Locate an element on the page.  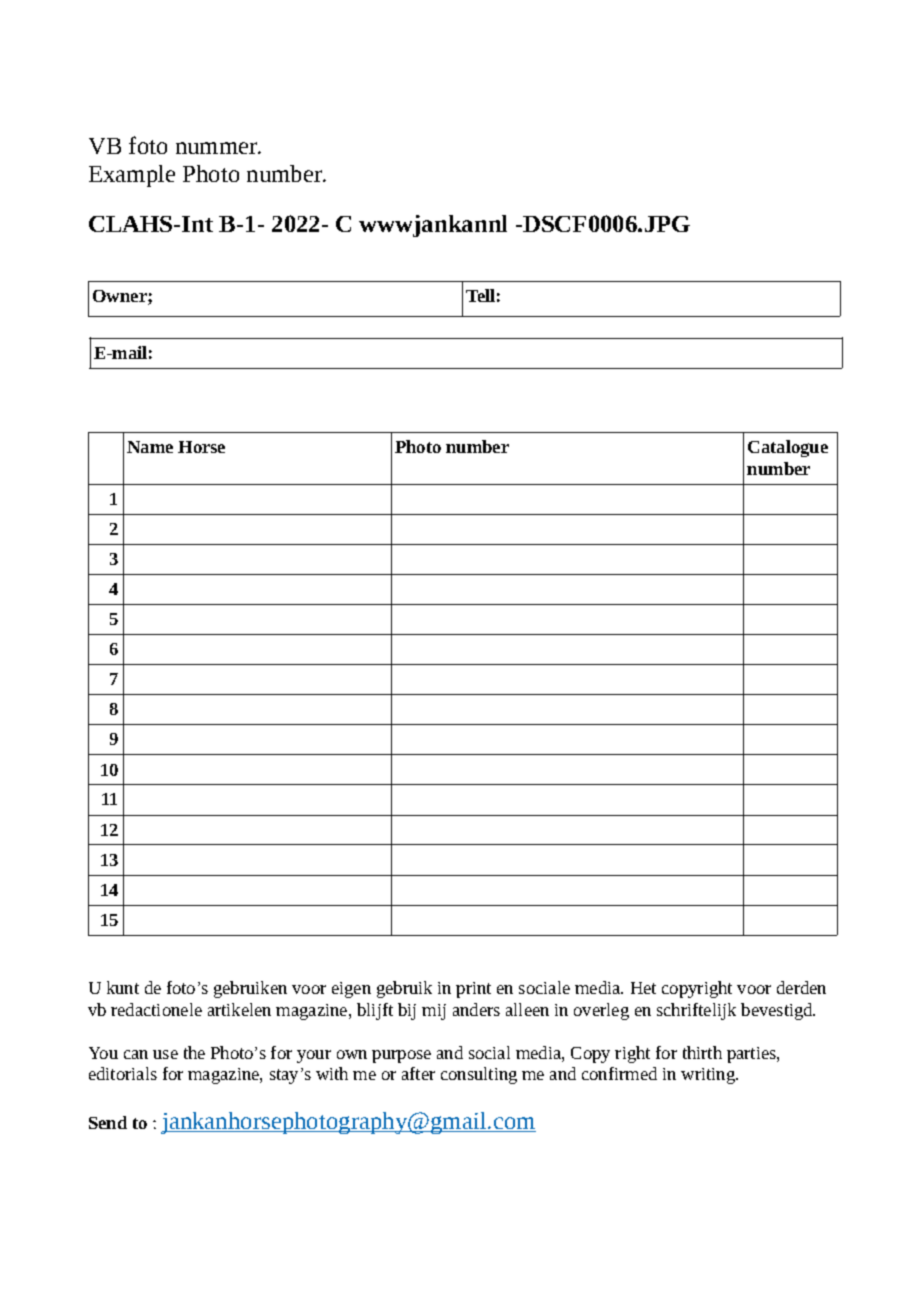
the is located at coordinates (194, 1052).
